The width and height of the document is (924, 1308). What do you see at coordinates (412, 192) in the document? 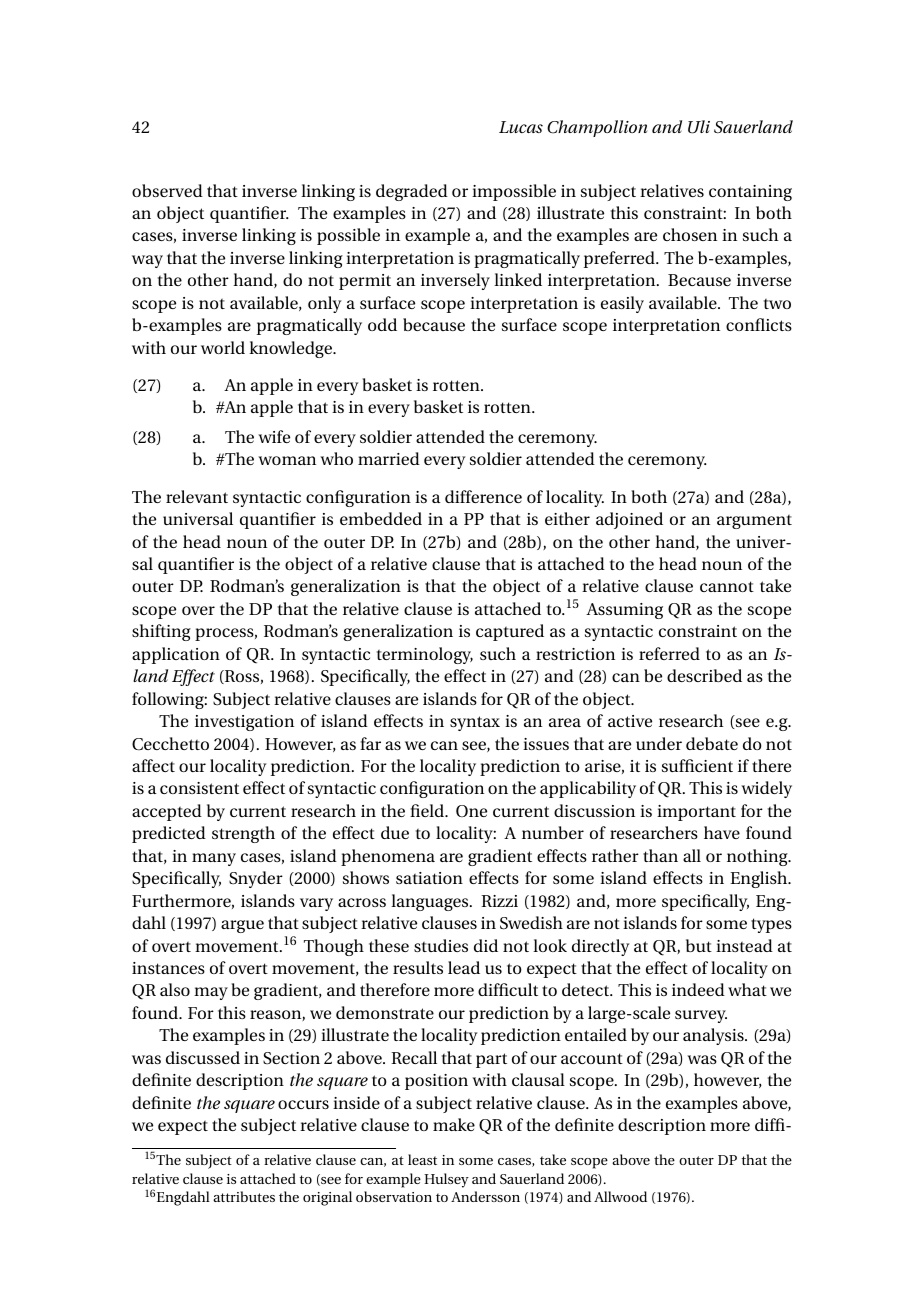
I see `degraded` at bounding box center [412, 192].
